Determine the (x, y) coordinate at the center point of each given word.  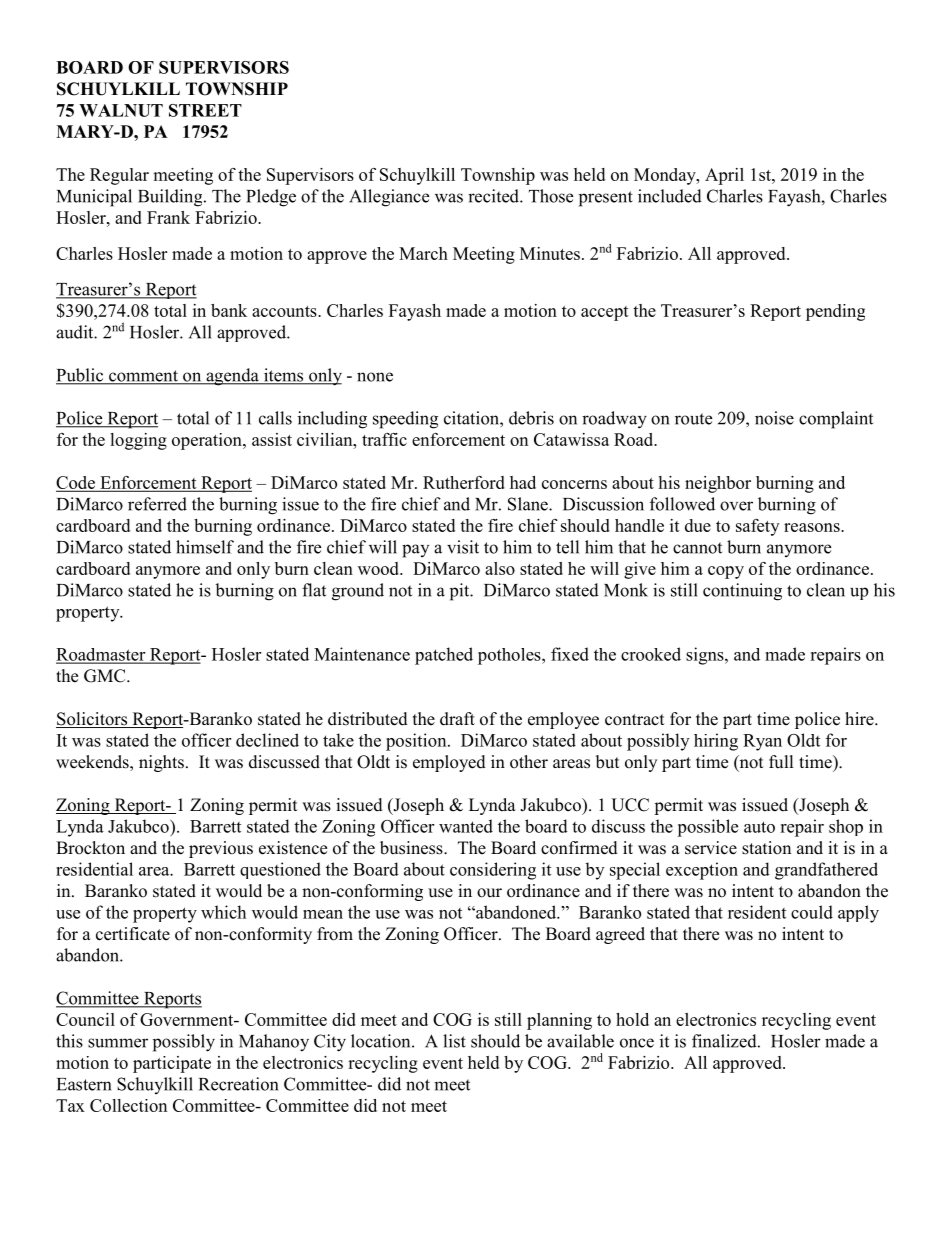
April (724, 176)
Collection (128, 1105)
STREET (205, 110)
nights (161, 763)
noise (774, 418)
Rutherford (464, 482)
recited (494, 196)
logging (138, 441)
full (781, 762)
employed (449, 763)
